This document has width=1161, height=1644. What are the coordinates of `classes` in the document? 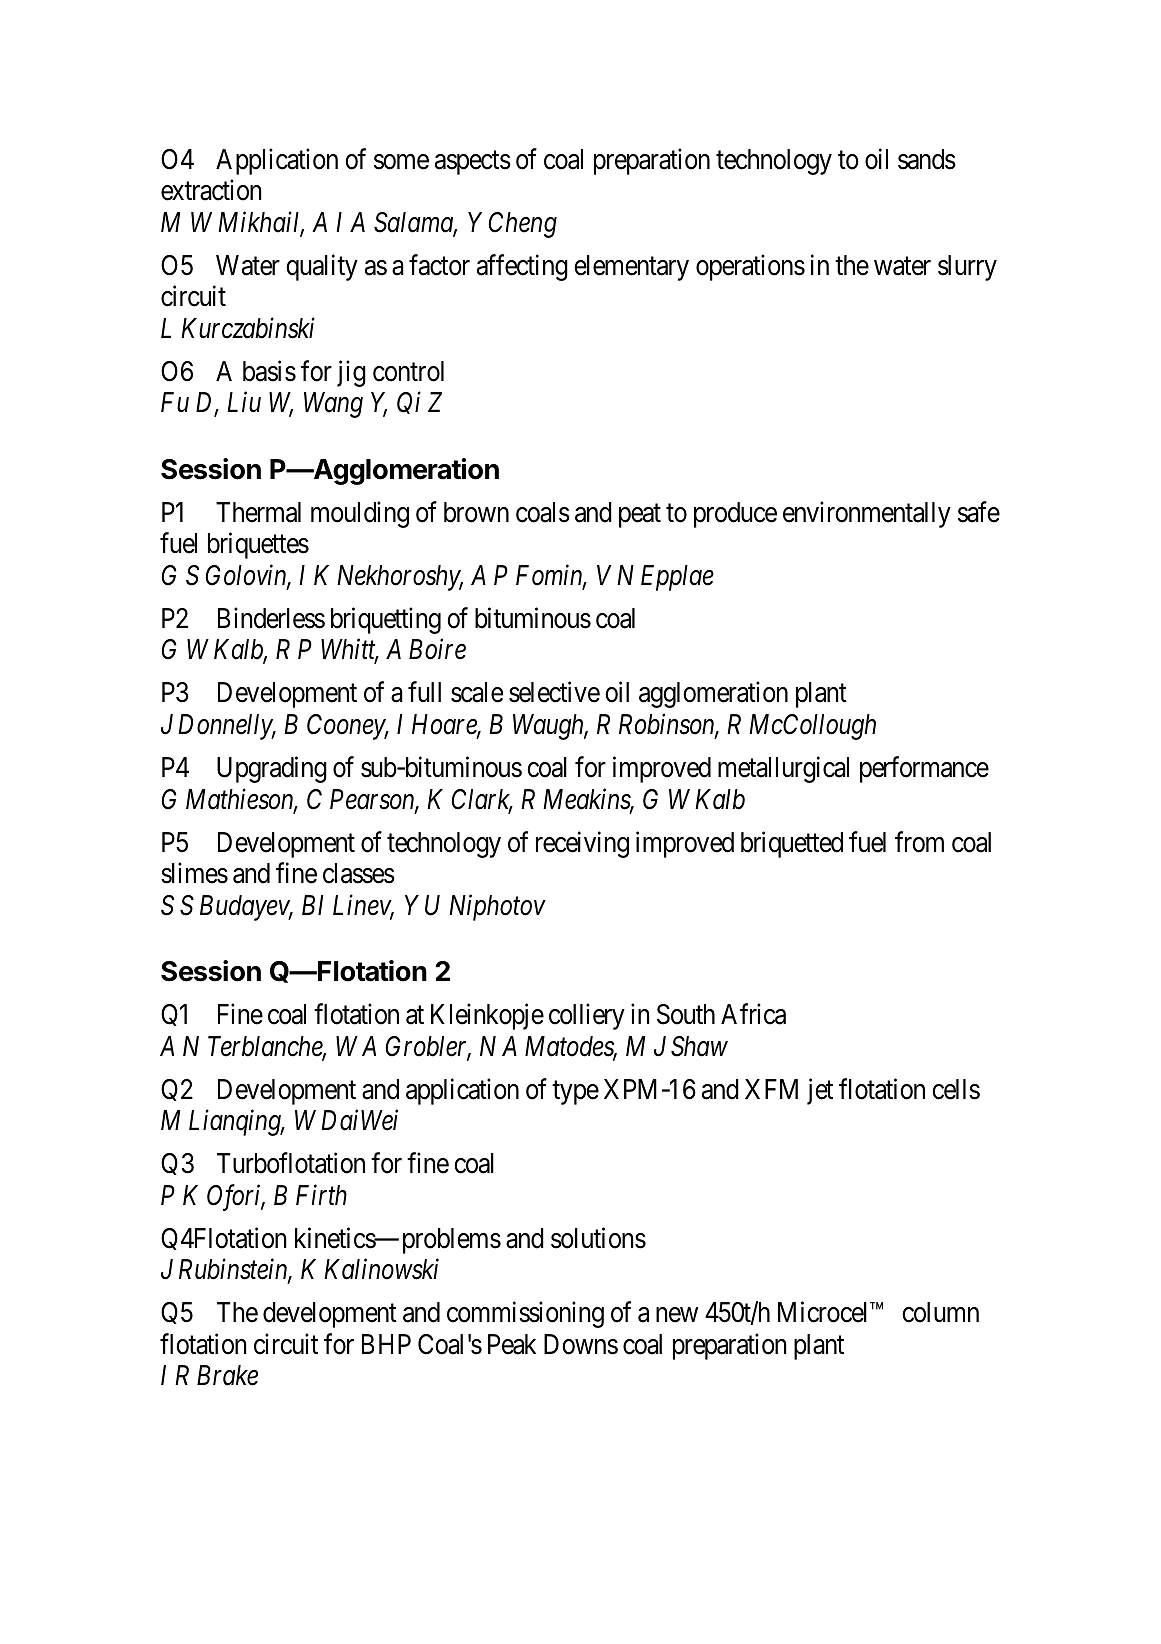 It's located at (359, 873).
